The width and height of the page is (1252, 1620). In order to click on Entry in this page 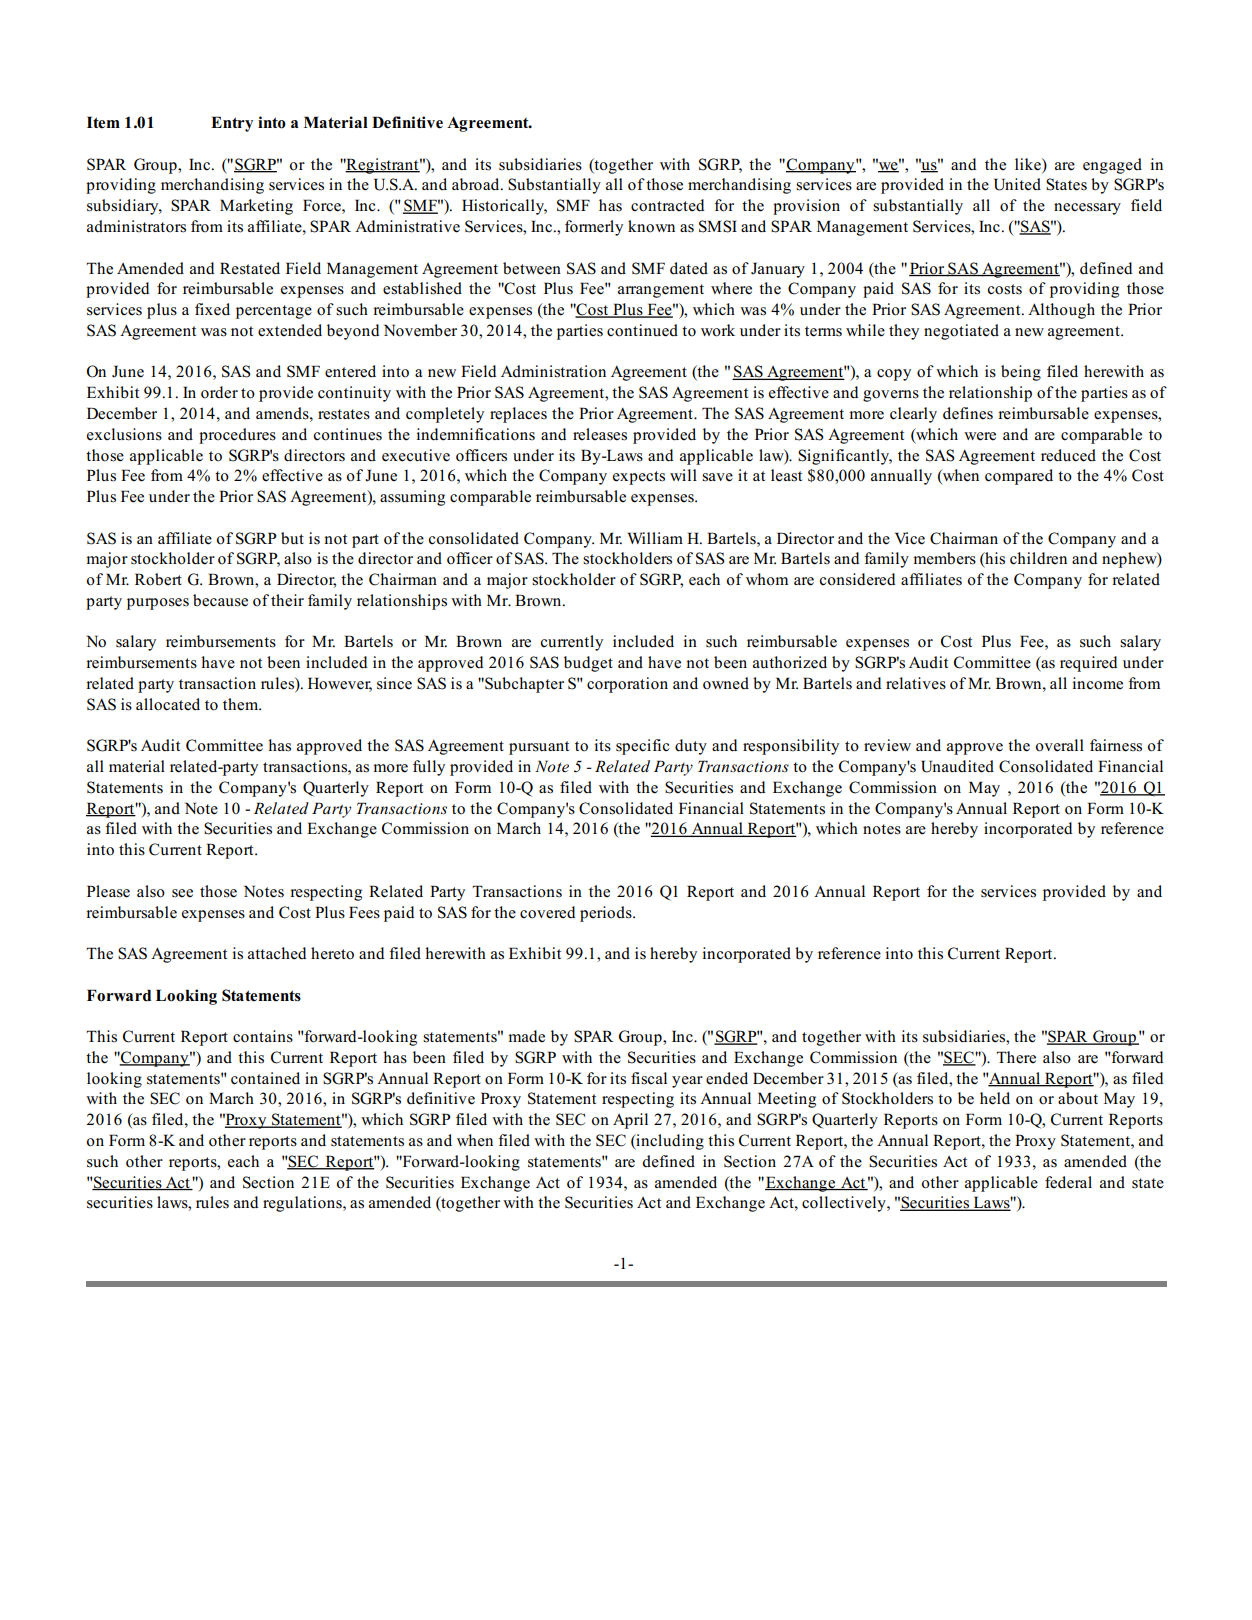, I will do `click(232, 124)`.
